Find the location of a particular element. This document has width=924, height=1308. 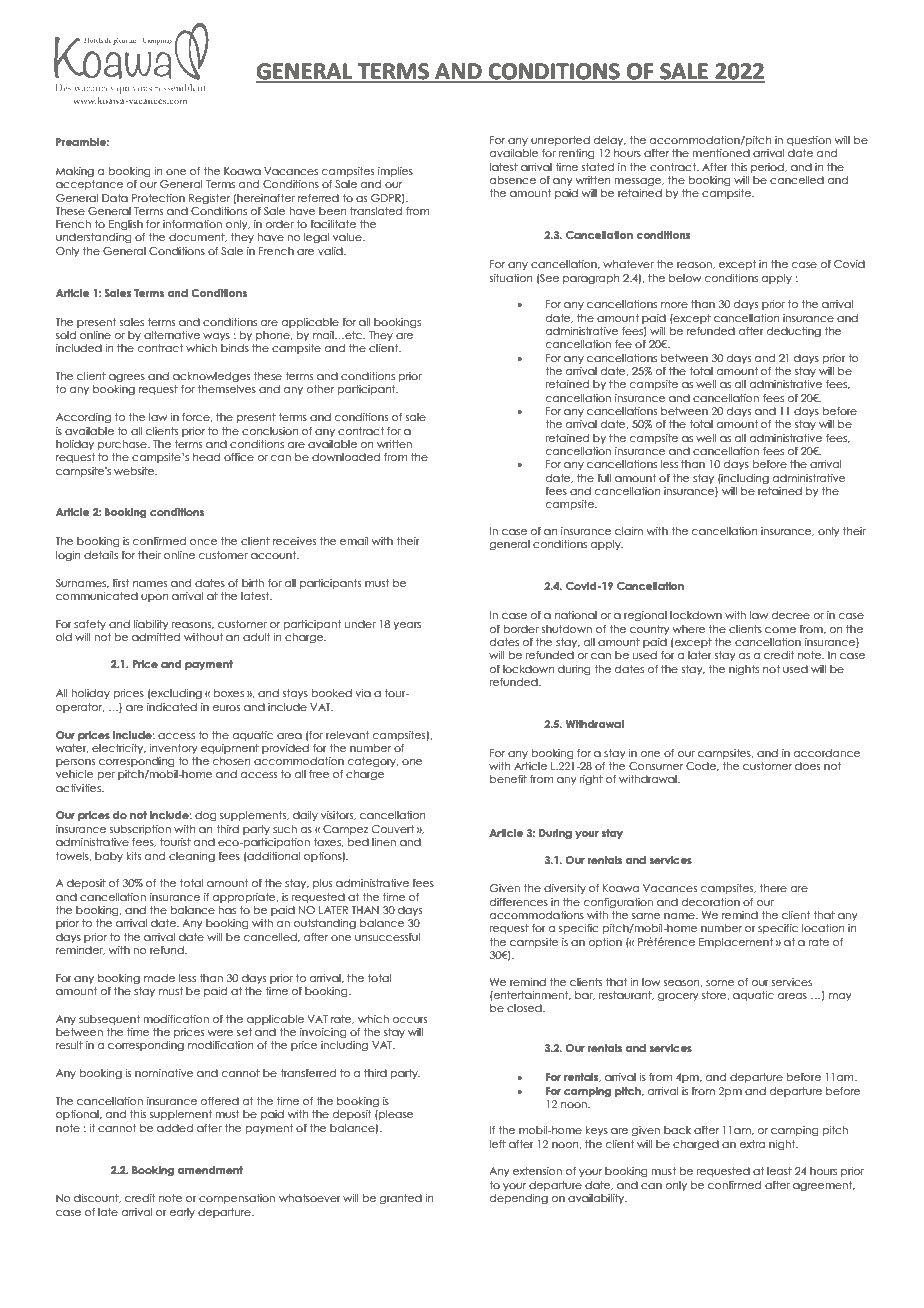

early is located at coordinates (182, 1213).
